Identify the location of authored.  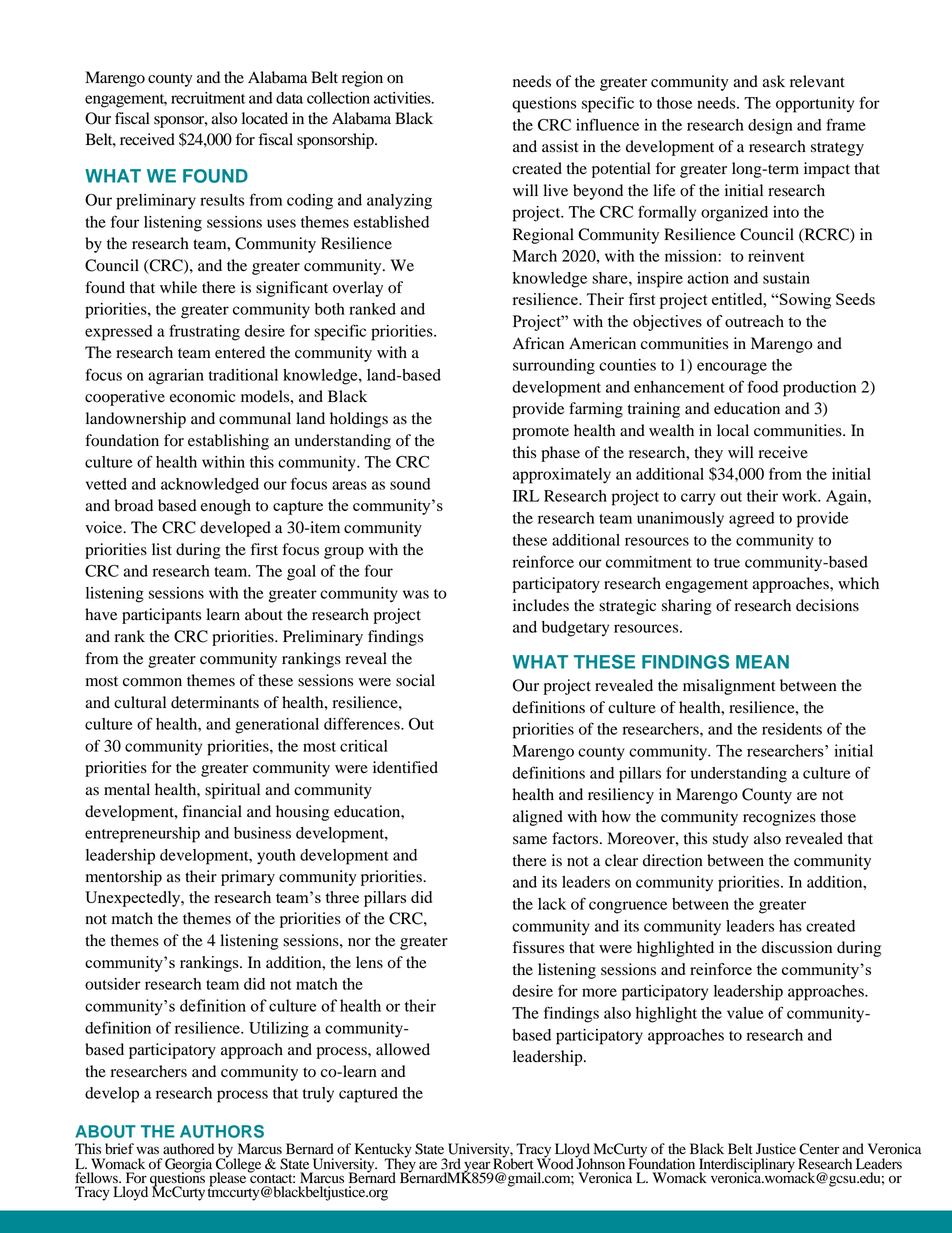
(188, 1149).
